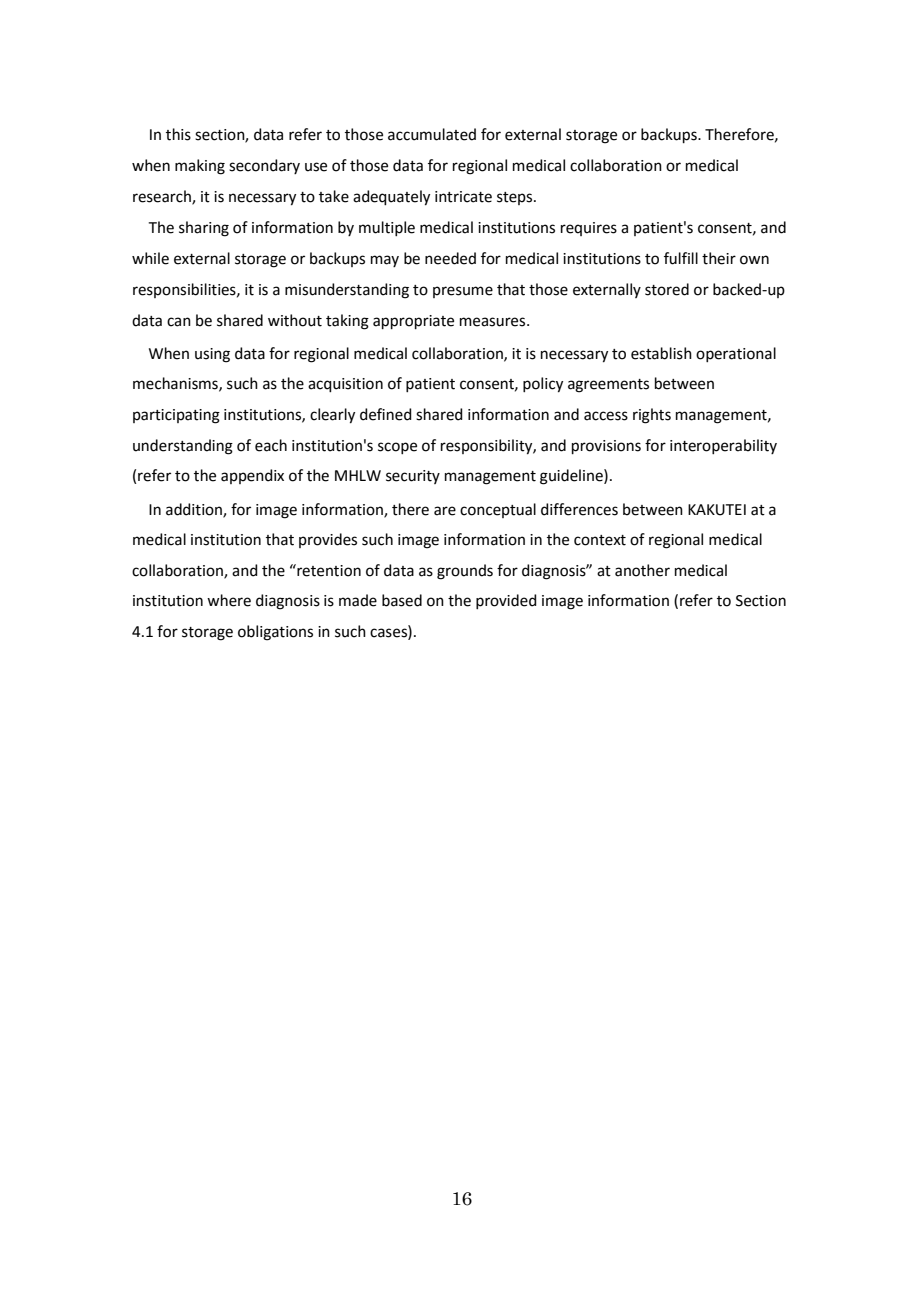 This page has width=924, height=1308. What do you see at coordinates (642, 570) in the page?
I see `another` at bounding box center [642, 570].
